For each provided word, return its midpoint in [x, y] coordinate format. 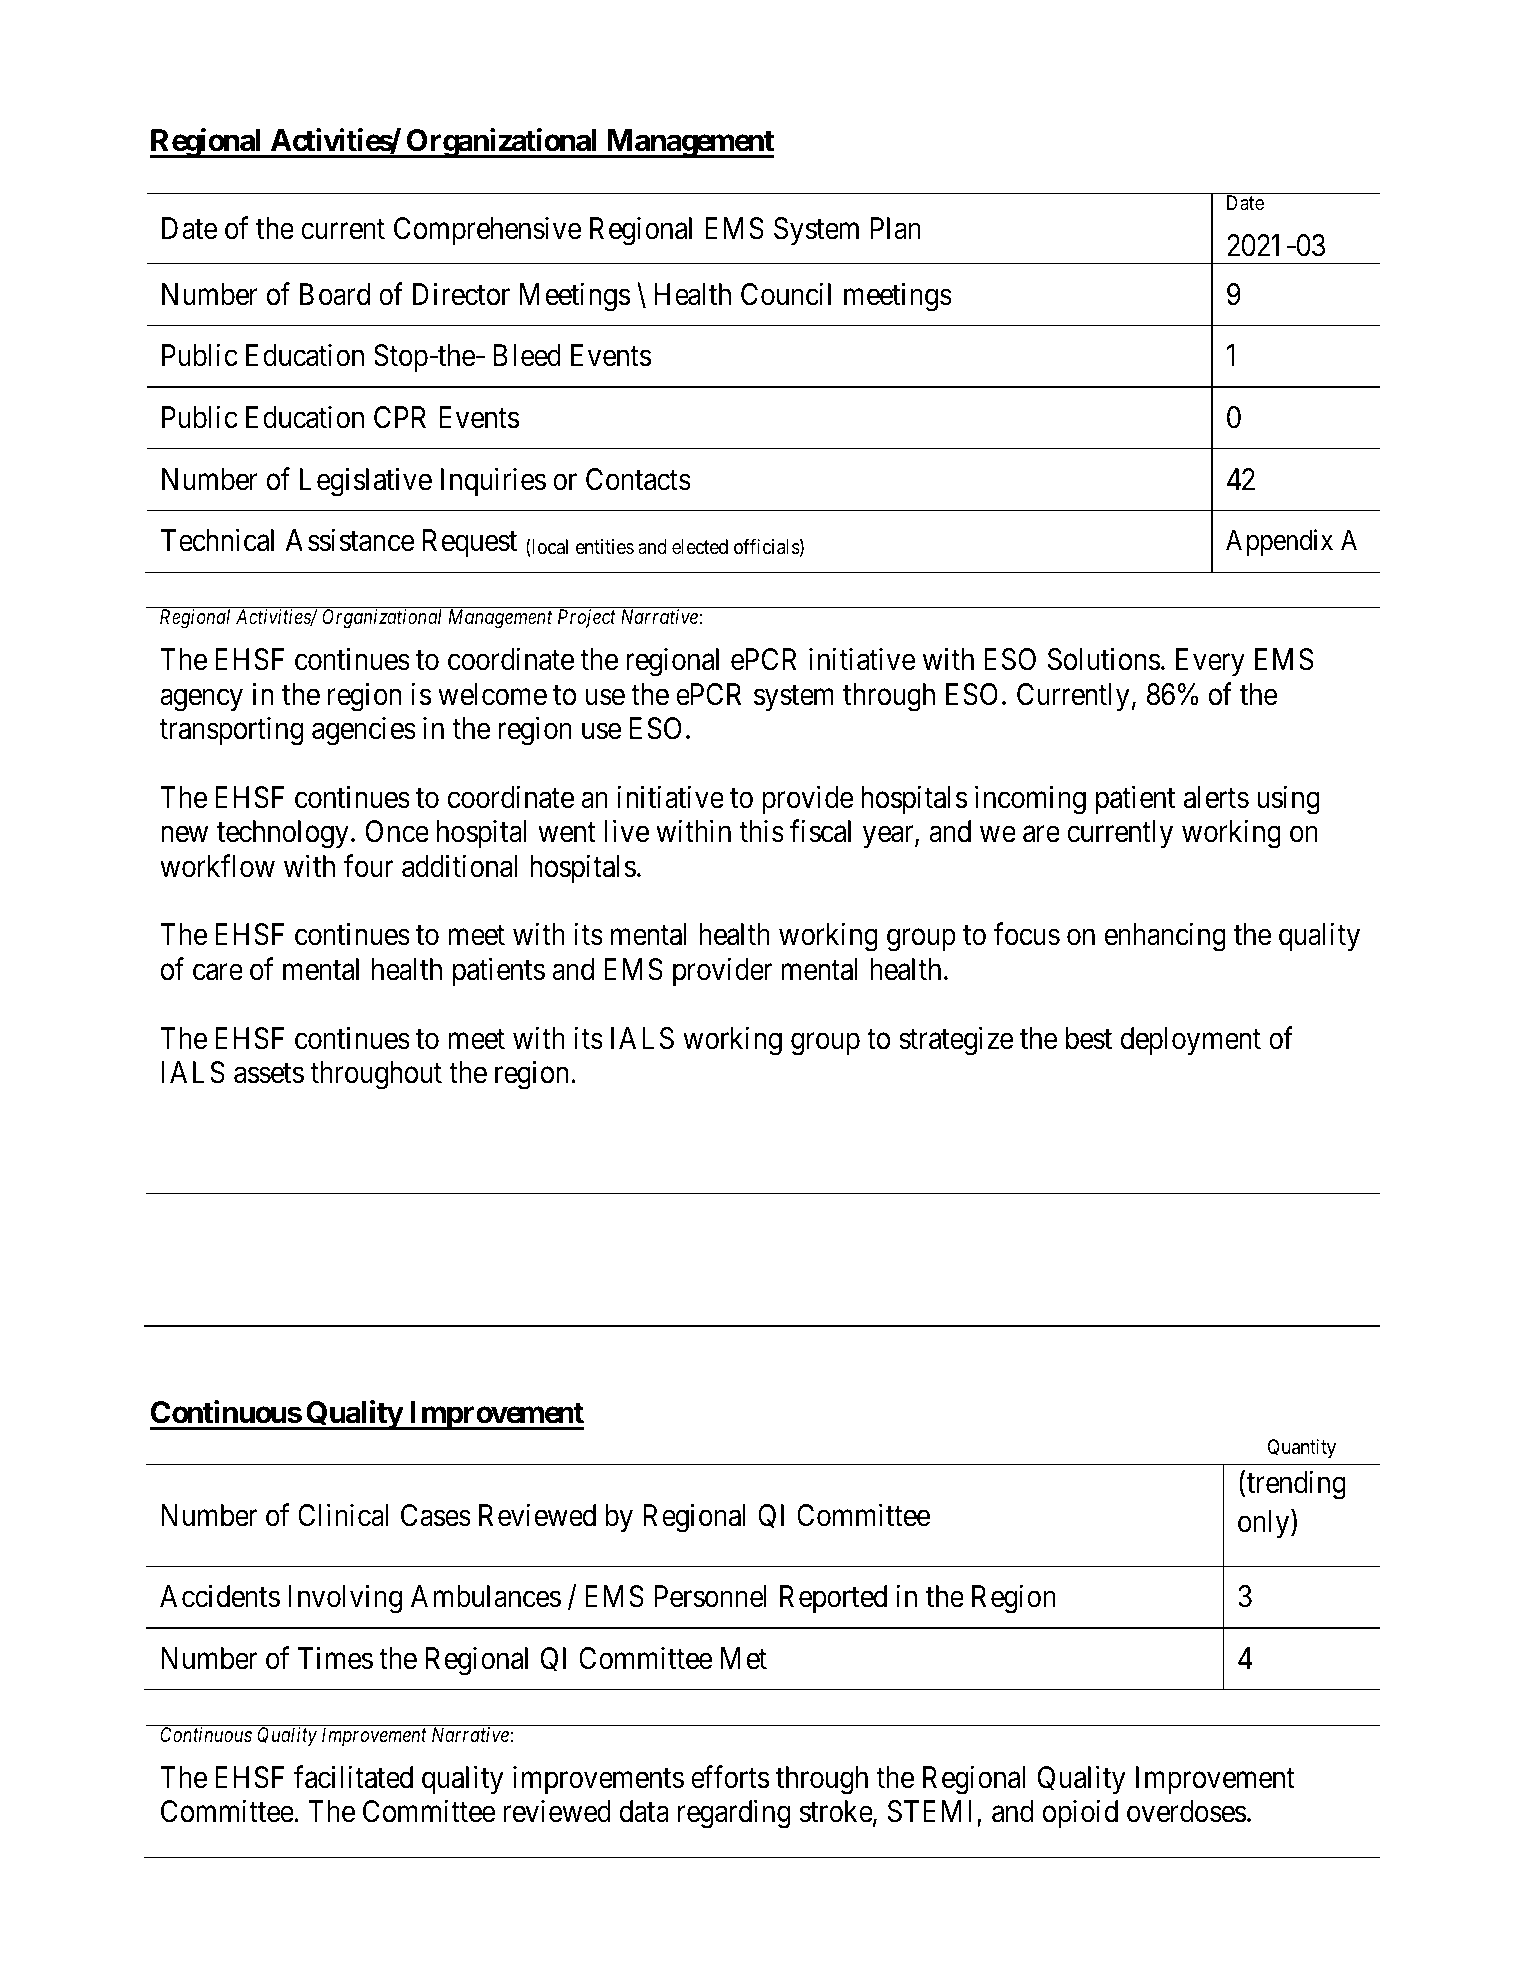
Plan [895, 228]
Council [786, 294]
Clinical [343, 1515]
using [1288, 800]
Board [335, 294]
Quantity [1302, 1448]
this [761, 831]
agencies [364, 731]
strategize [956, 1041]
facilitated [353, 1777]
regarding [734, 1814]
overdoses [1186, 1811]
